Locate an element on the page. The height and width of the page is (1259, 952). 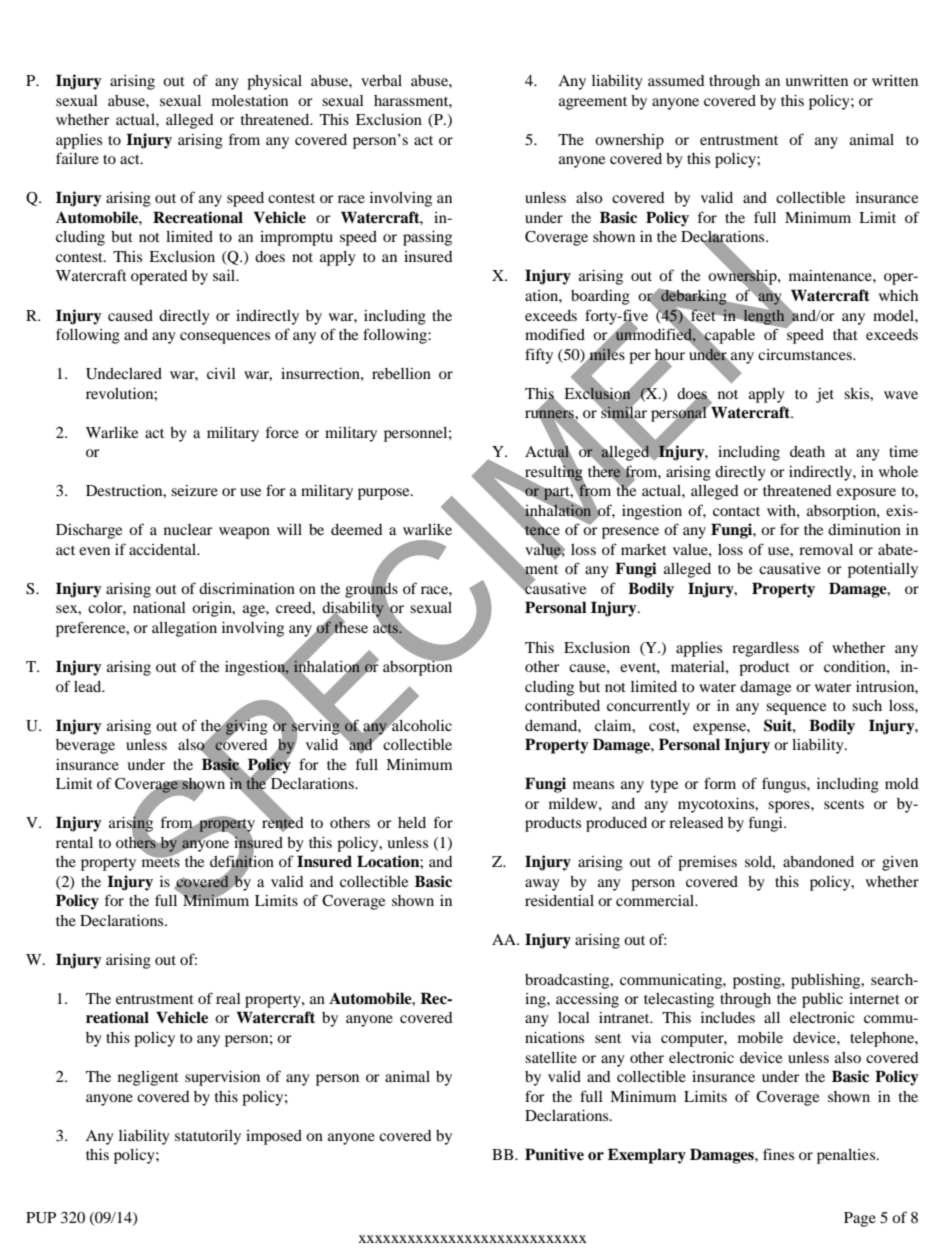
Undeclared is located at coordinates (124, 374).
